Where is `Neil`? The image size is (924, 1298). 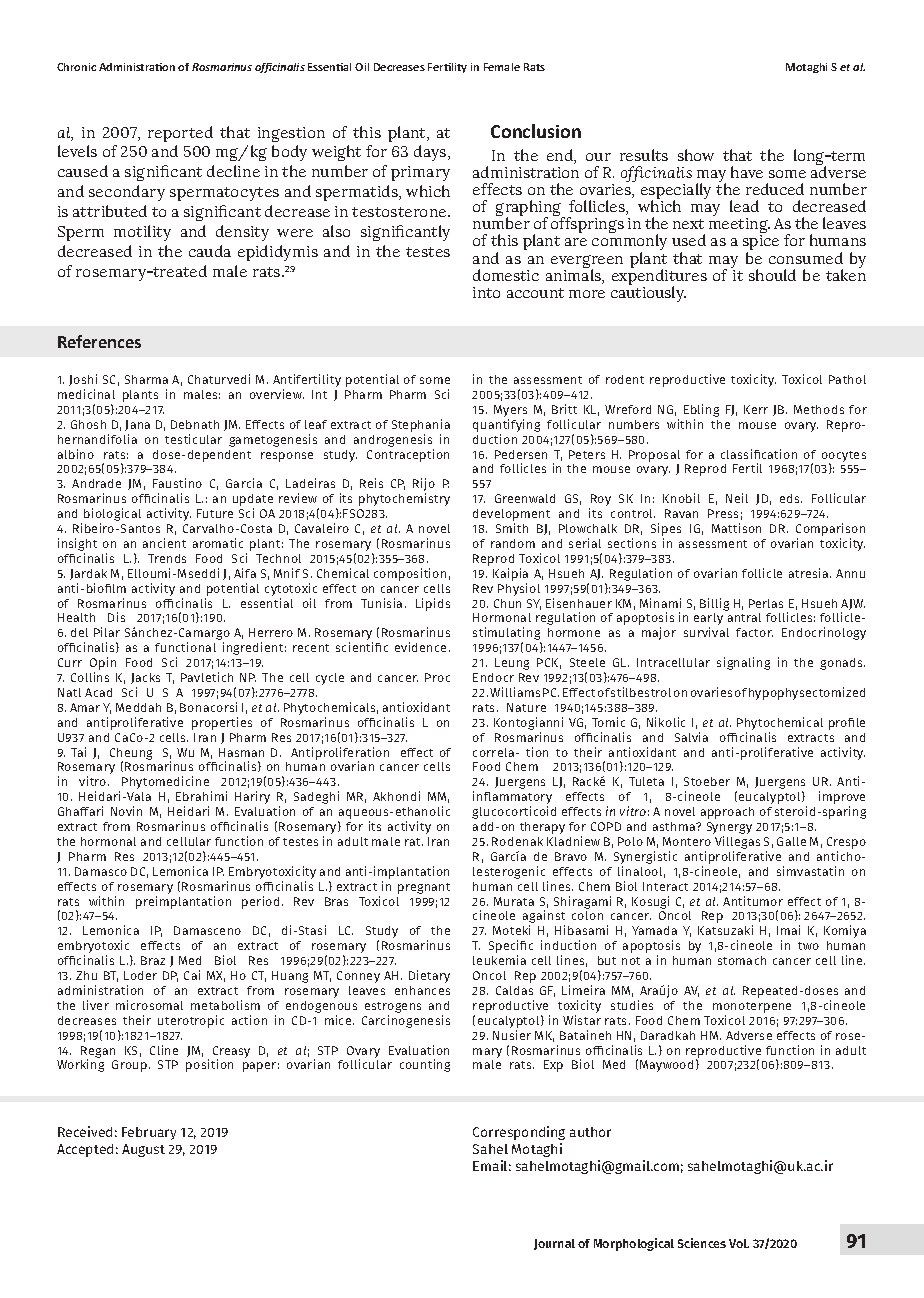
Neil is located at coordinates (737, 498).
